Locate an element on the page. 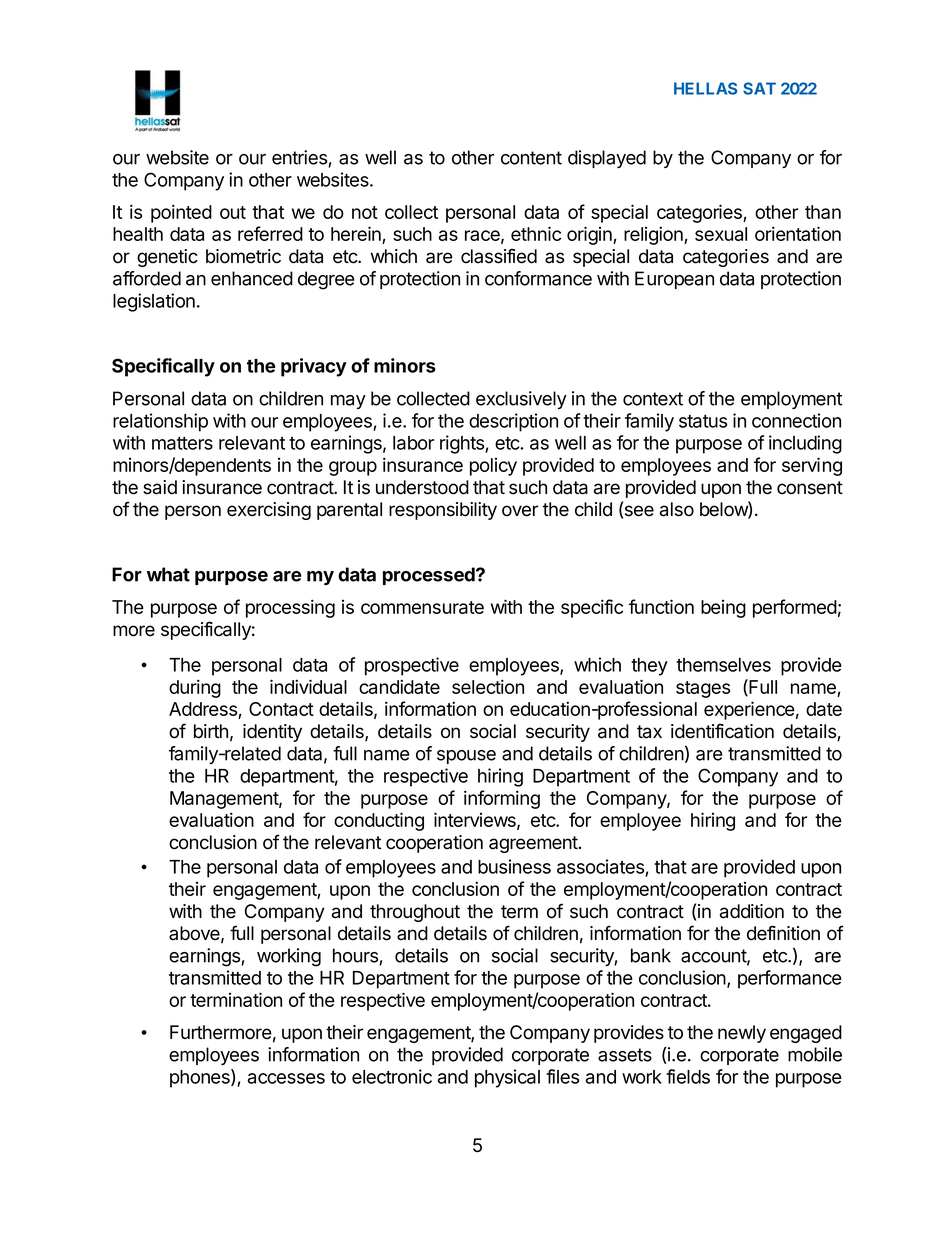 The height and width of the image is (1233, 952). SAT is located at coordinates (759, 88).
